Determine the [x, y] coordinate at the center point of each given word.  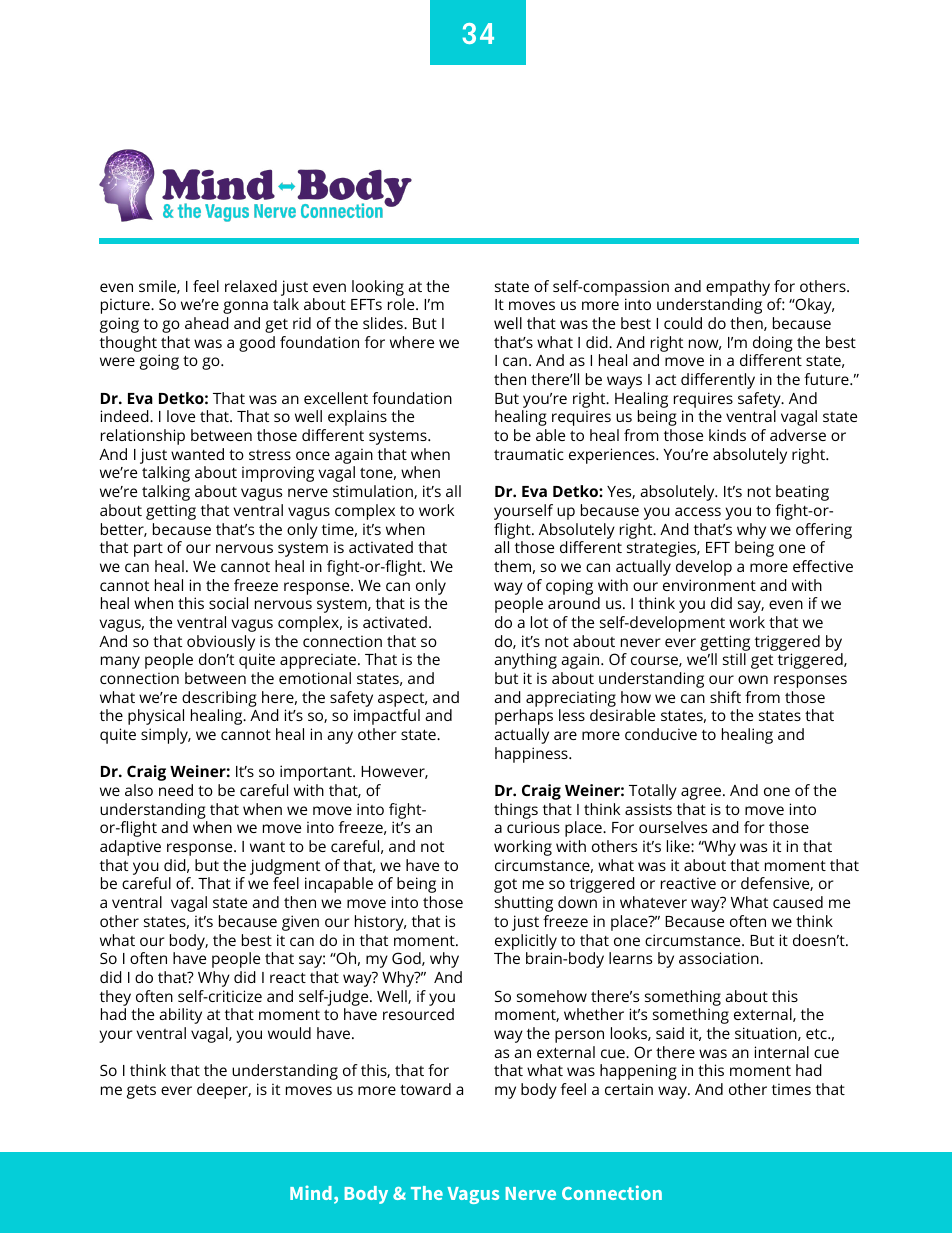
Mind [311, 1192]
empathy [738, 288]
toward [425, 1089]
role [402, 304]
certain [629, 1089]
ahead [207, 323]
